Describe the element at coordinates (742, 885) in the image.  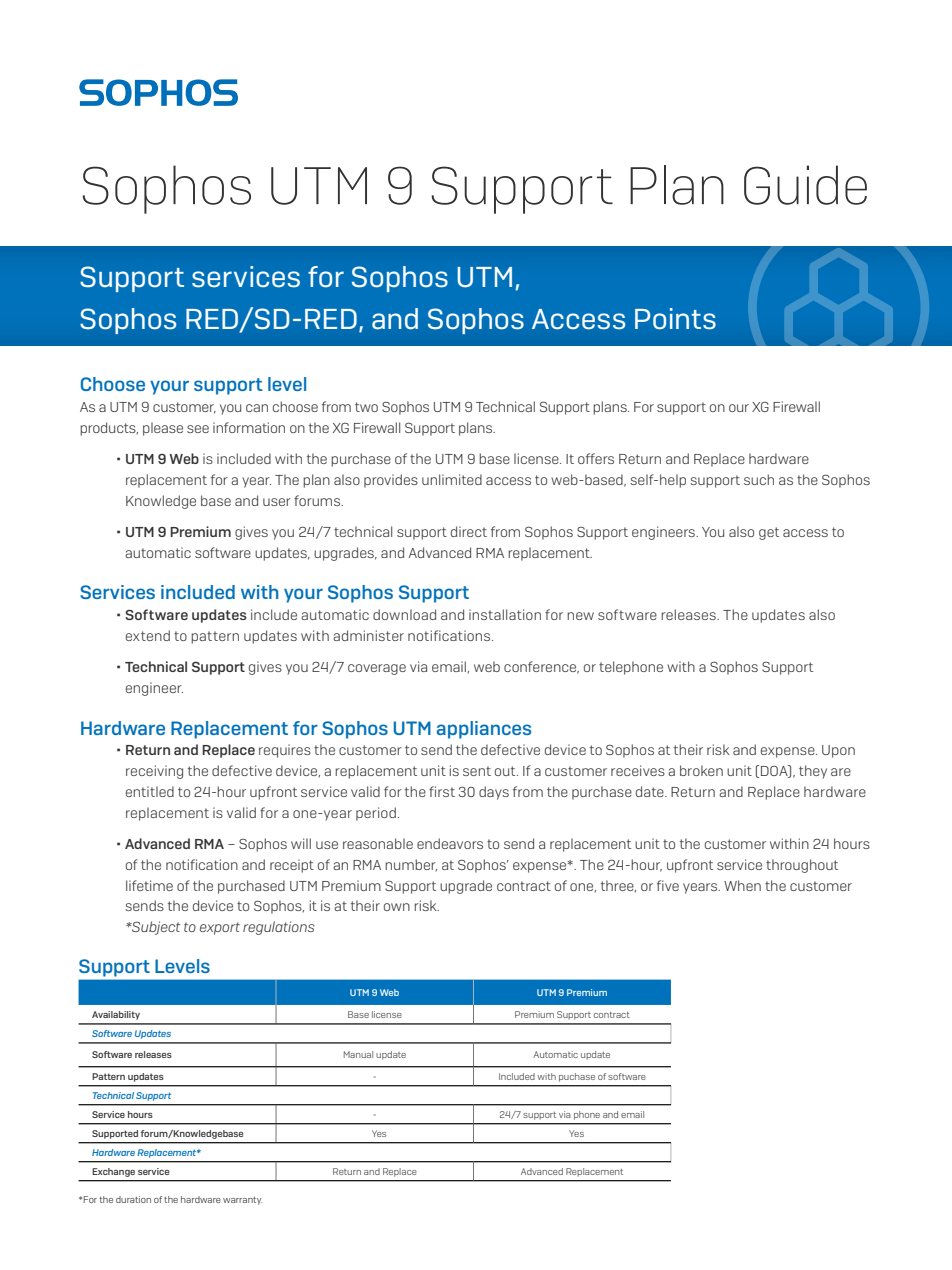
I see `When` at that location.
